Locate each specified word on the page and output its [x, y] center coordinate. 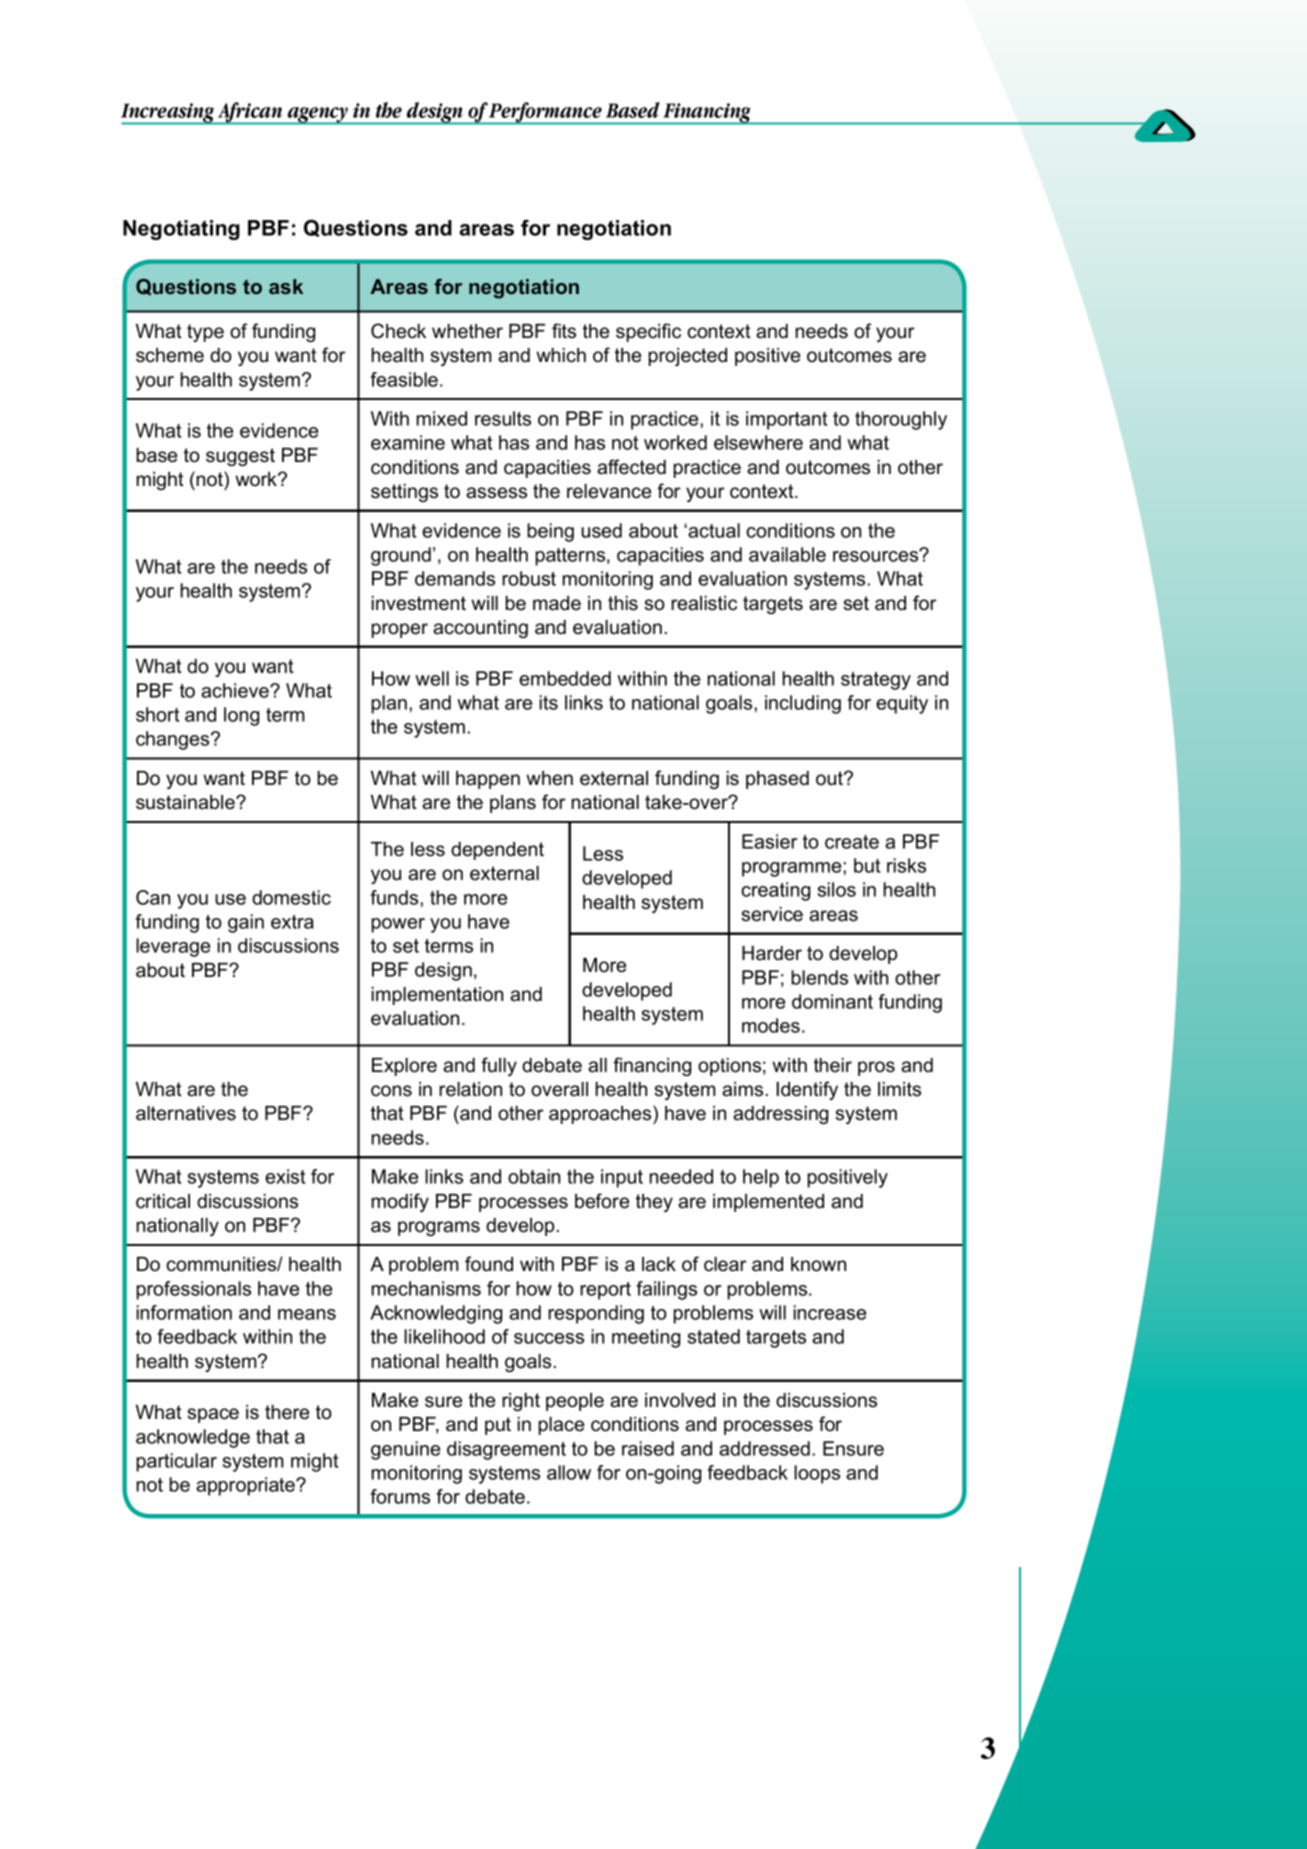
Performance [546, 113]
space [213, 1415]
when [549, 778]
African [250, 113]
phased [777, 780]
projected [687, 357]
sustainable [186, 802]
